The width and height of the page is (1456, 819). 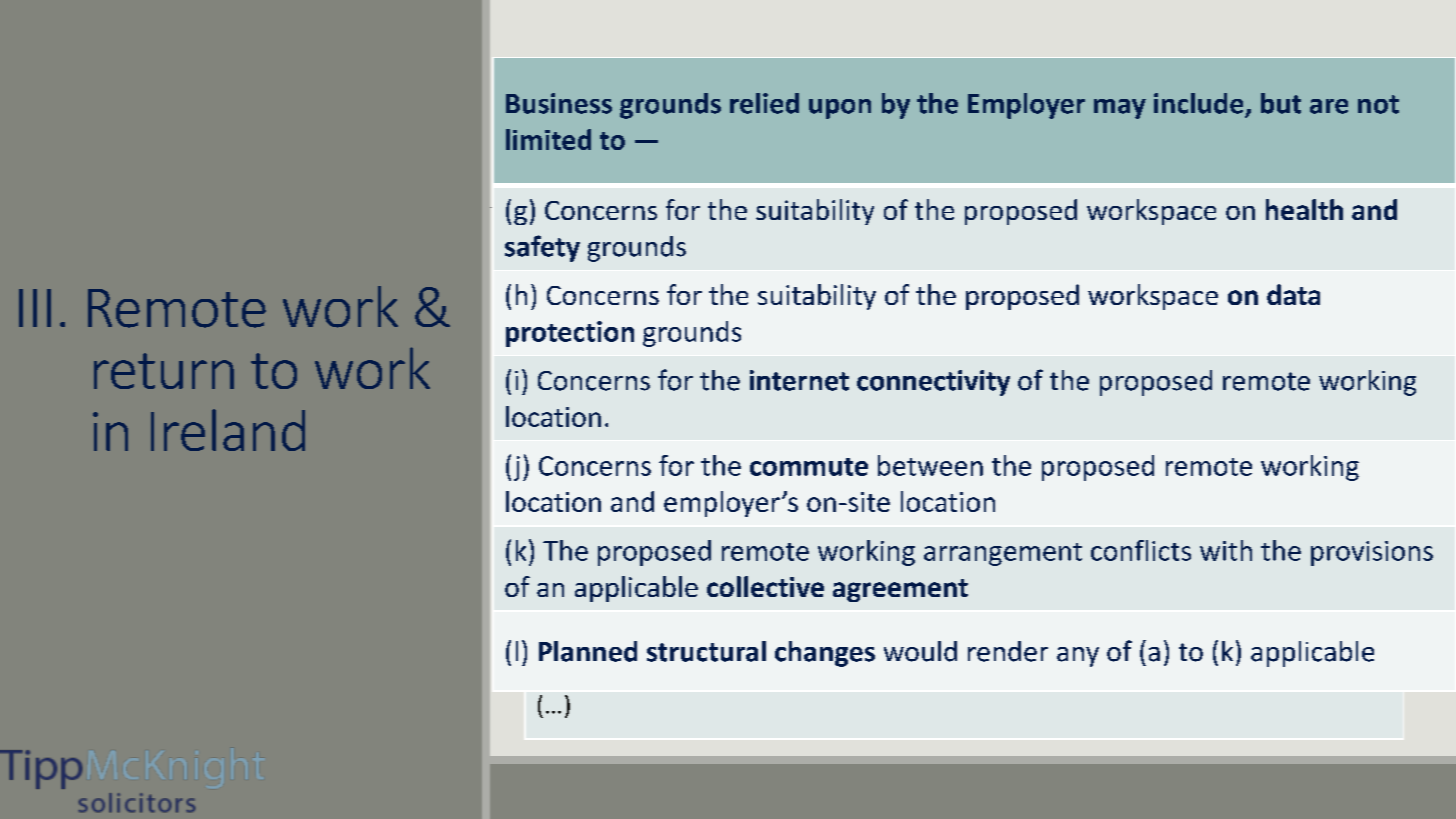 What do you see at coordinates (1293, 294) in the page?
I see `data` at bounding box center [1293, 294].
